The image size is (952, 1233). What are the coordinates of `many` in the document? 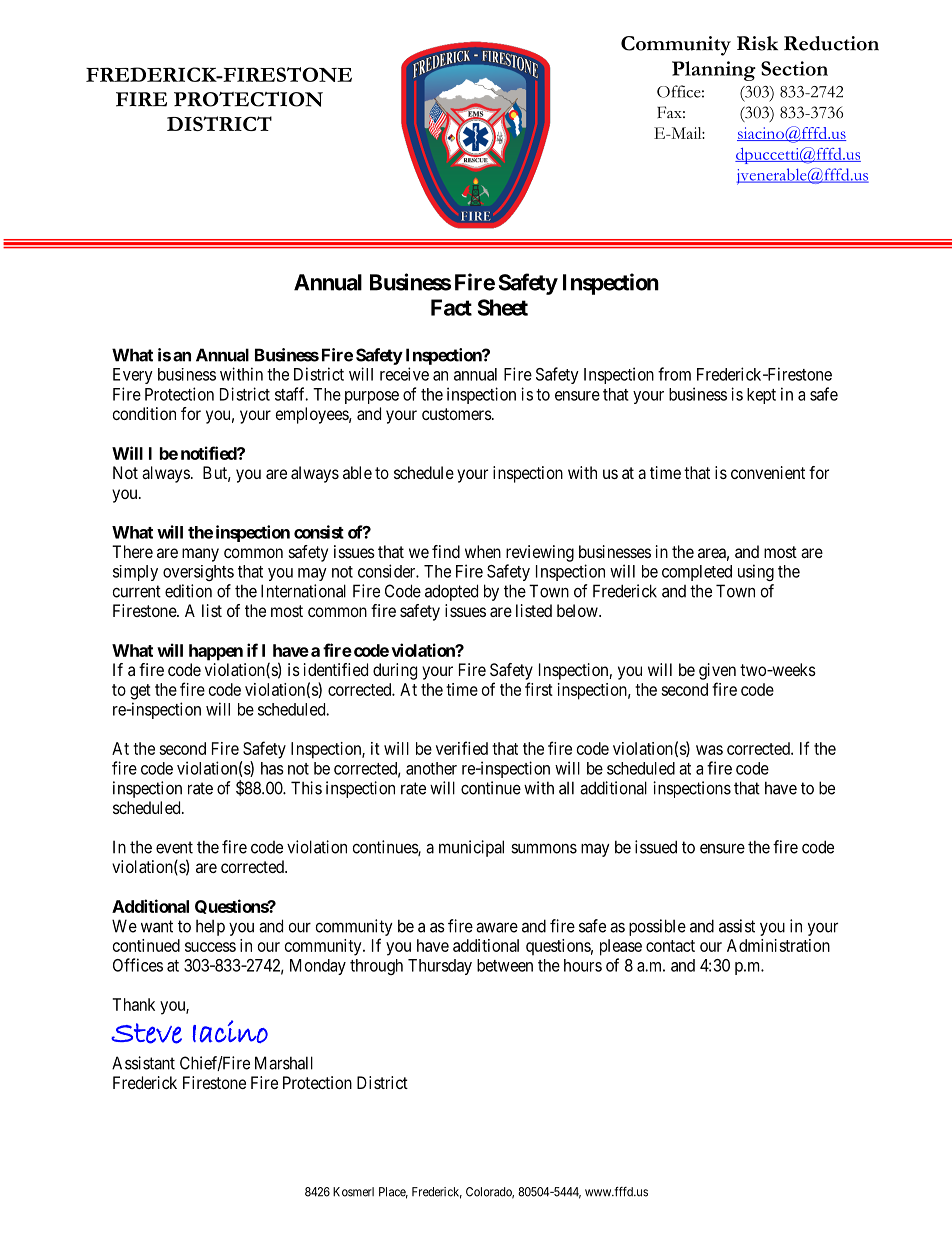 It's located at (200, 555).
